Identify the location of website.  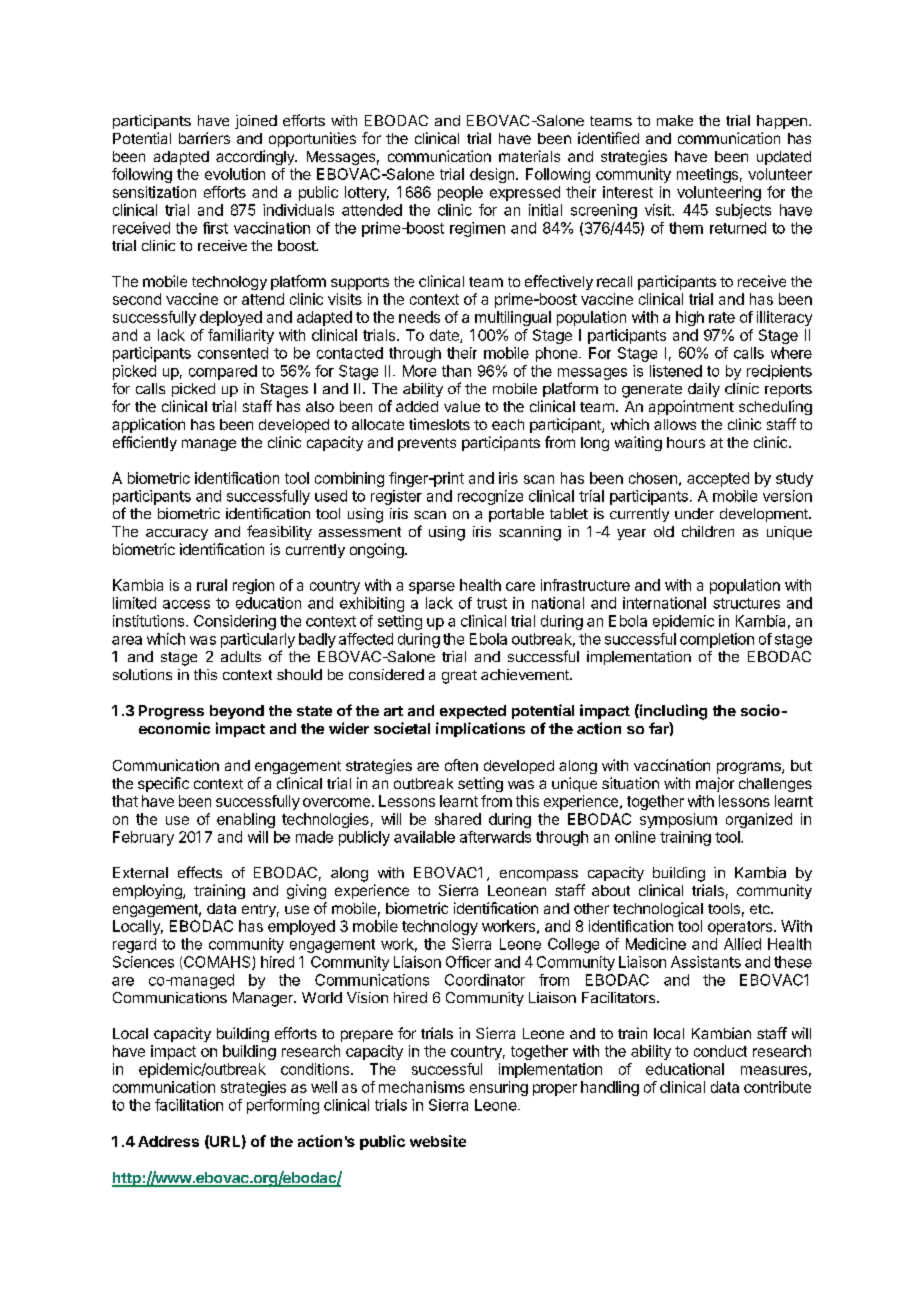
(438, 1141).
